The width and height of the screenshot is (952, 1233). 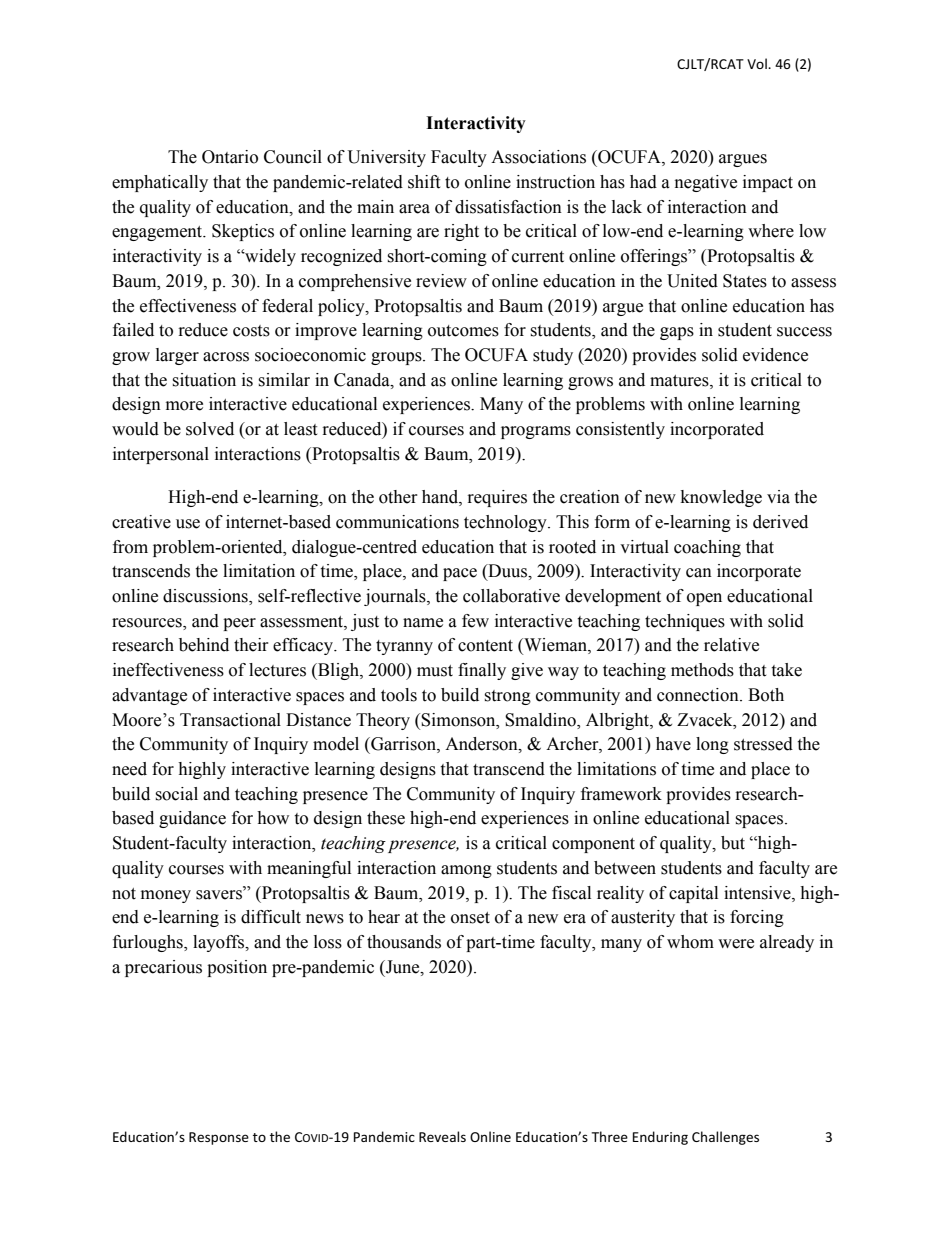 What do you see at coordinates (230, 157) in the screenshot?
I see `Ontario` at bounding box center [230, 157].
